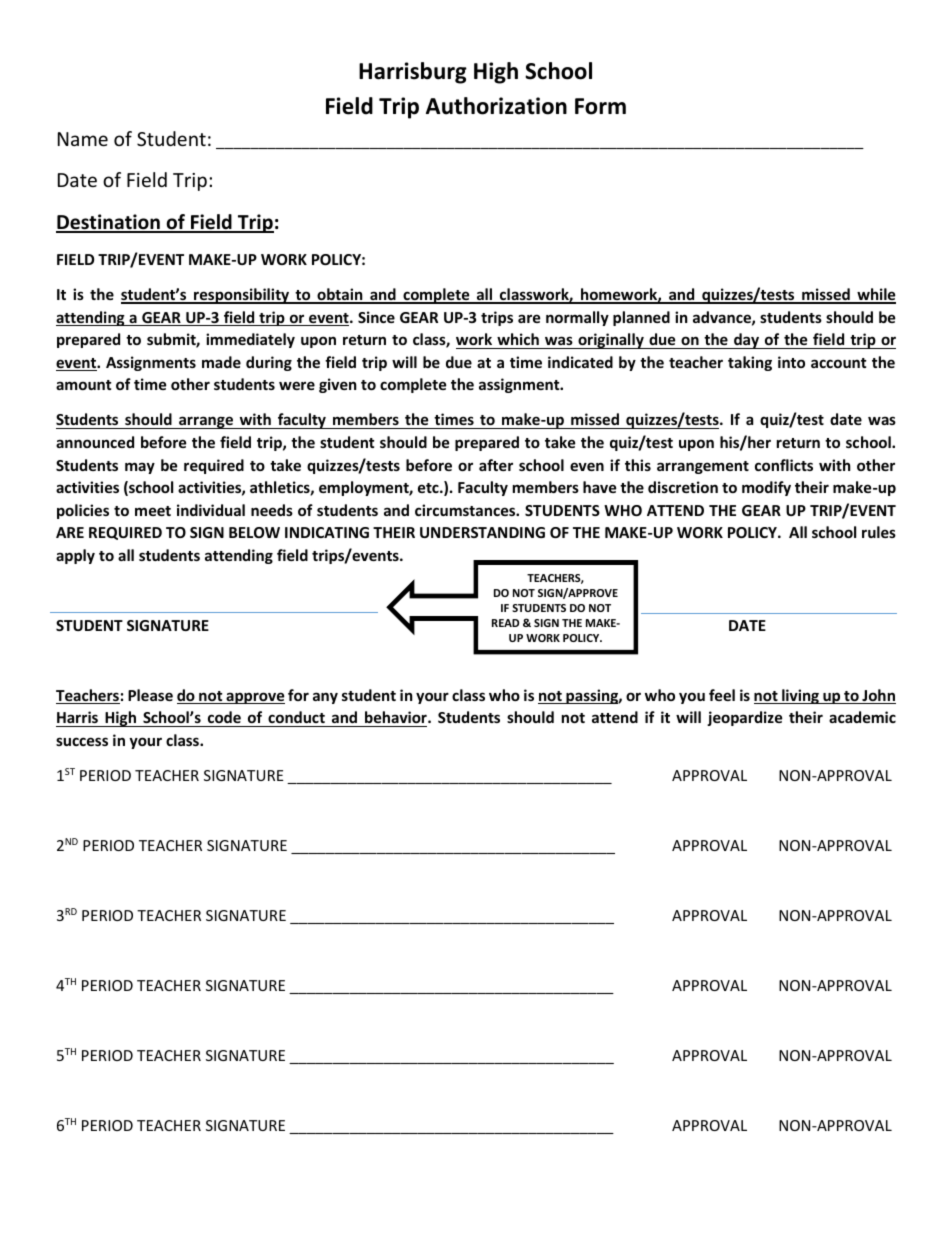  I want to click on modify, so click(766, 488).
